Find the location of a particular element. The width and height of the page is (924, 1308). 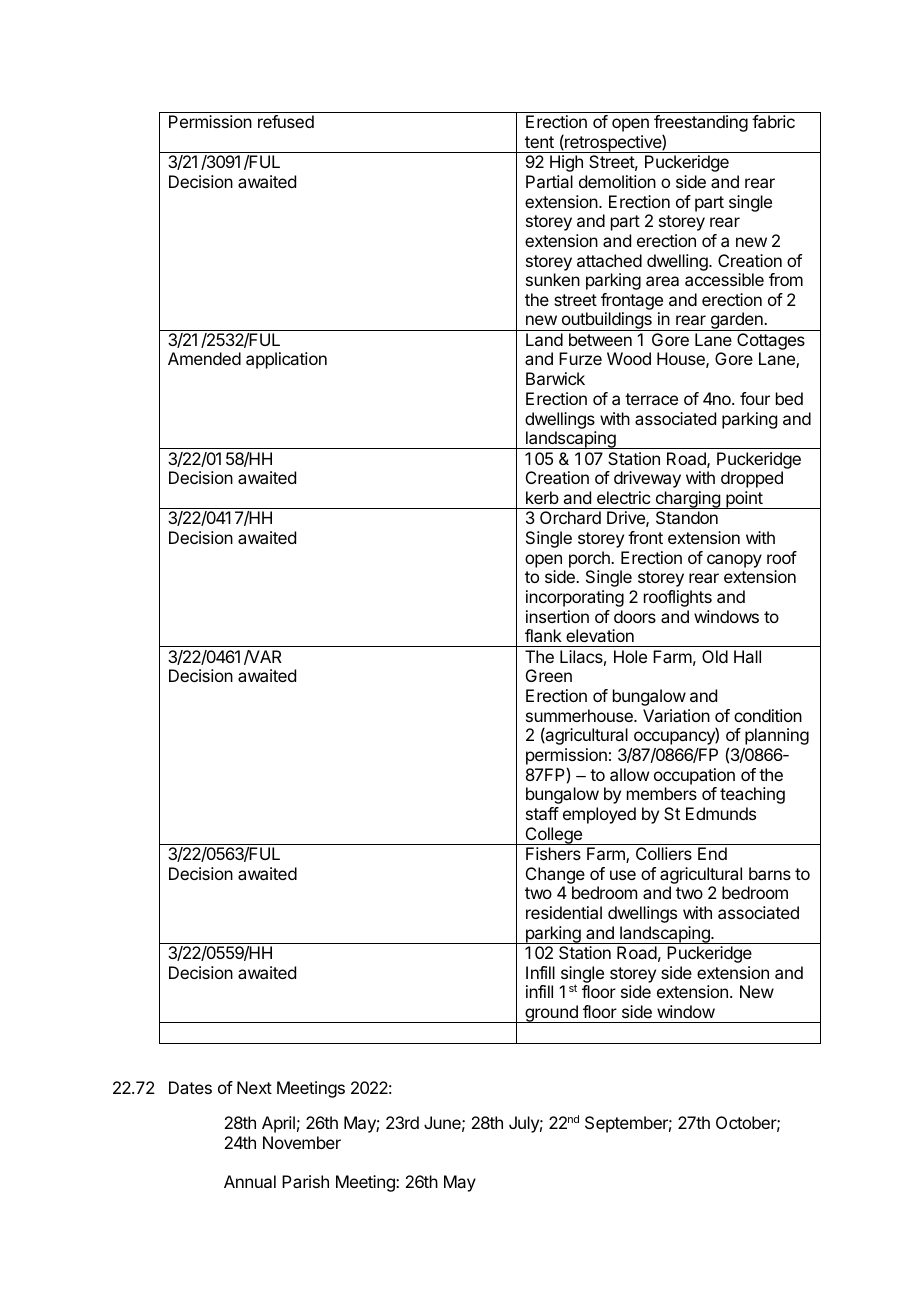

ground is located at coordinates (551, 1014).
